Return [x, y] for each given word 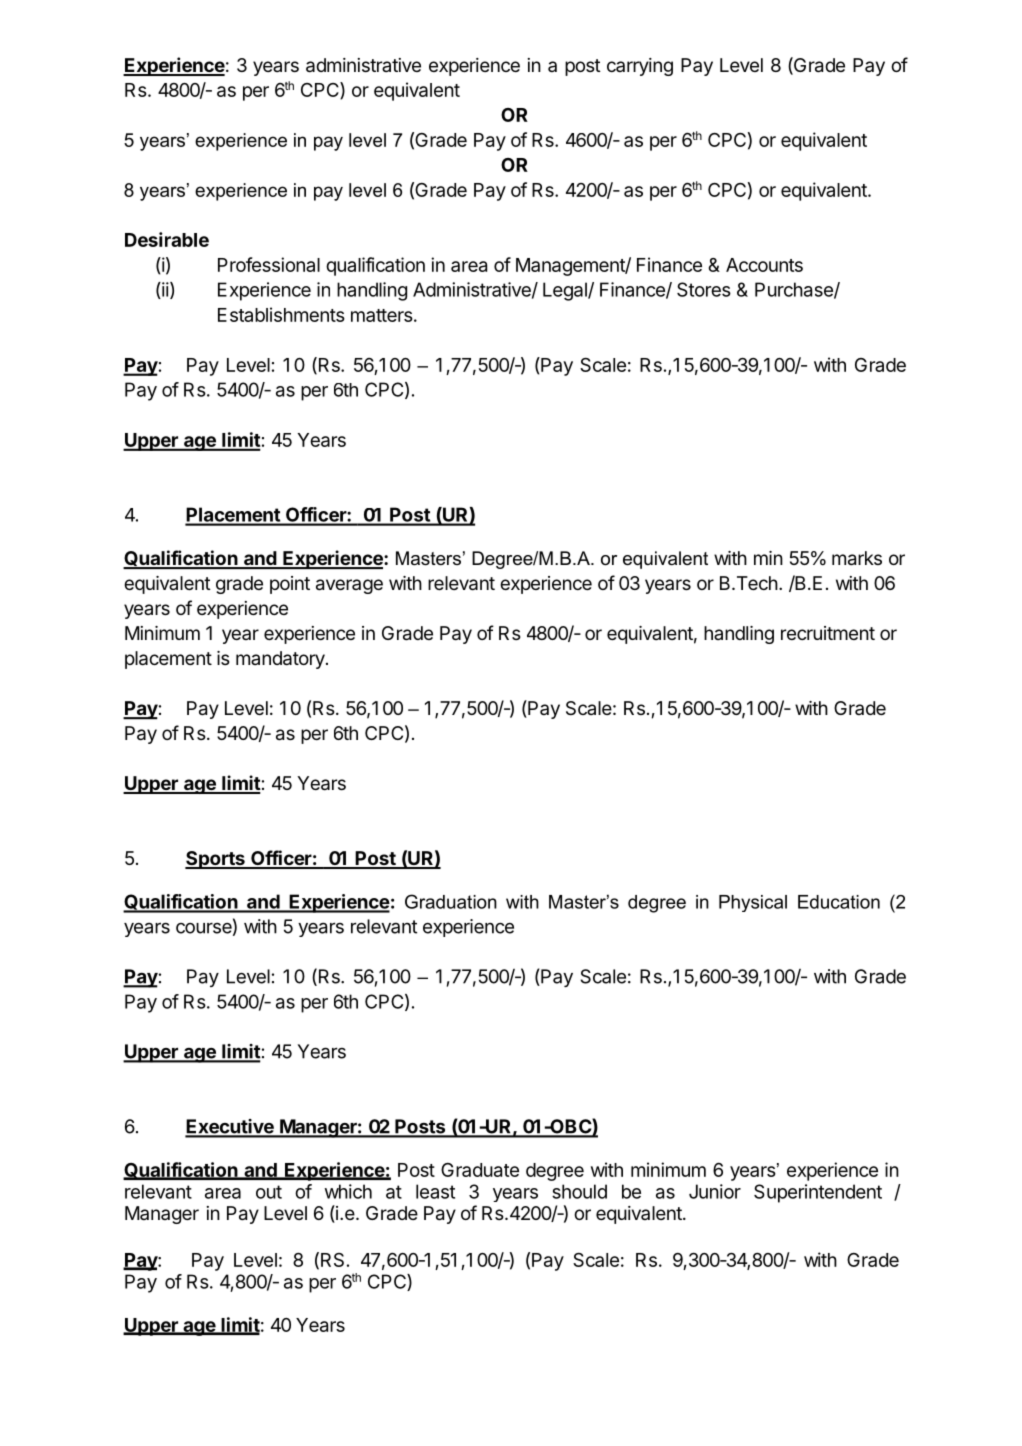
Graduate [480, 1170]
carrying [640, 67]
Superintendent [818, 1193]
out [269, 1192]
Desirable [167, 239]
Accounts [764, 265]
